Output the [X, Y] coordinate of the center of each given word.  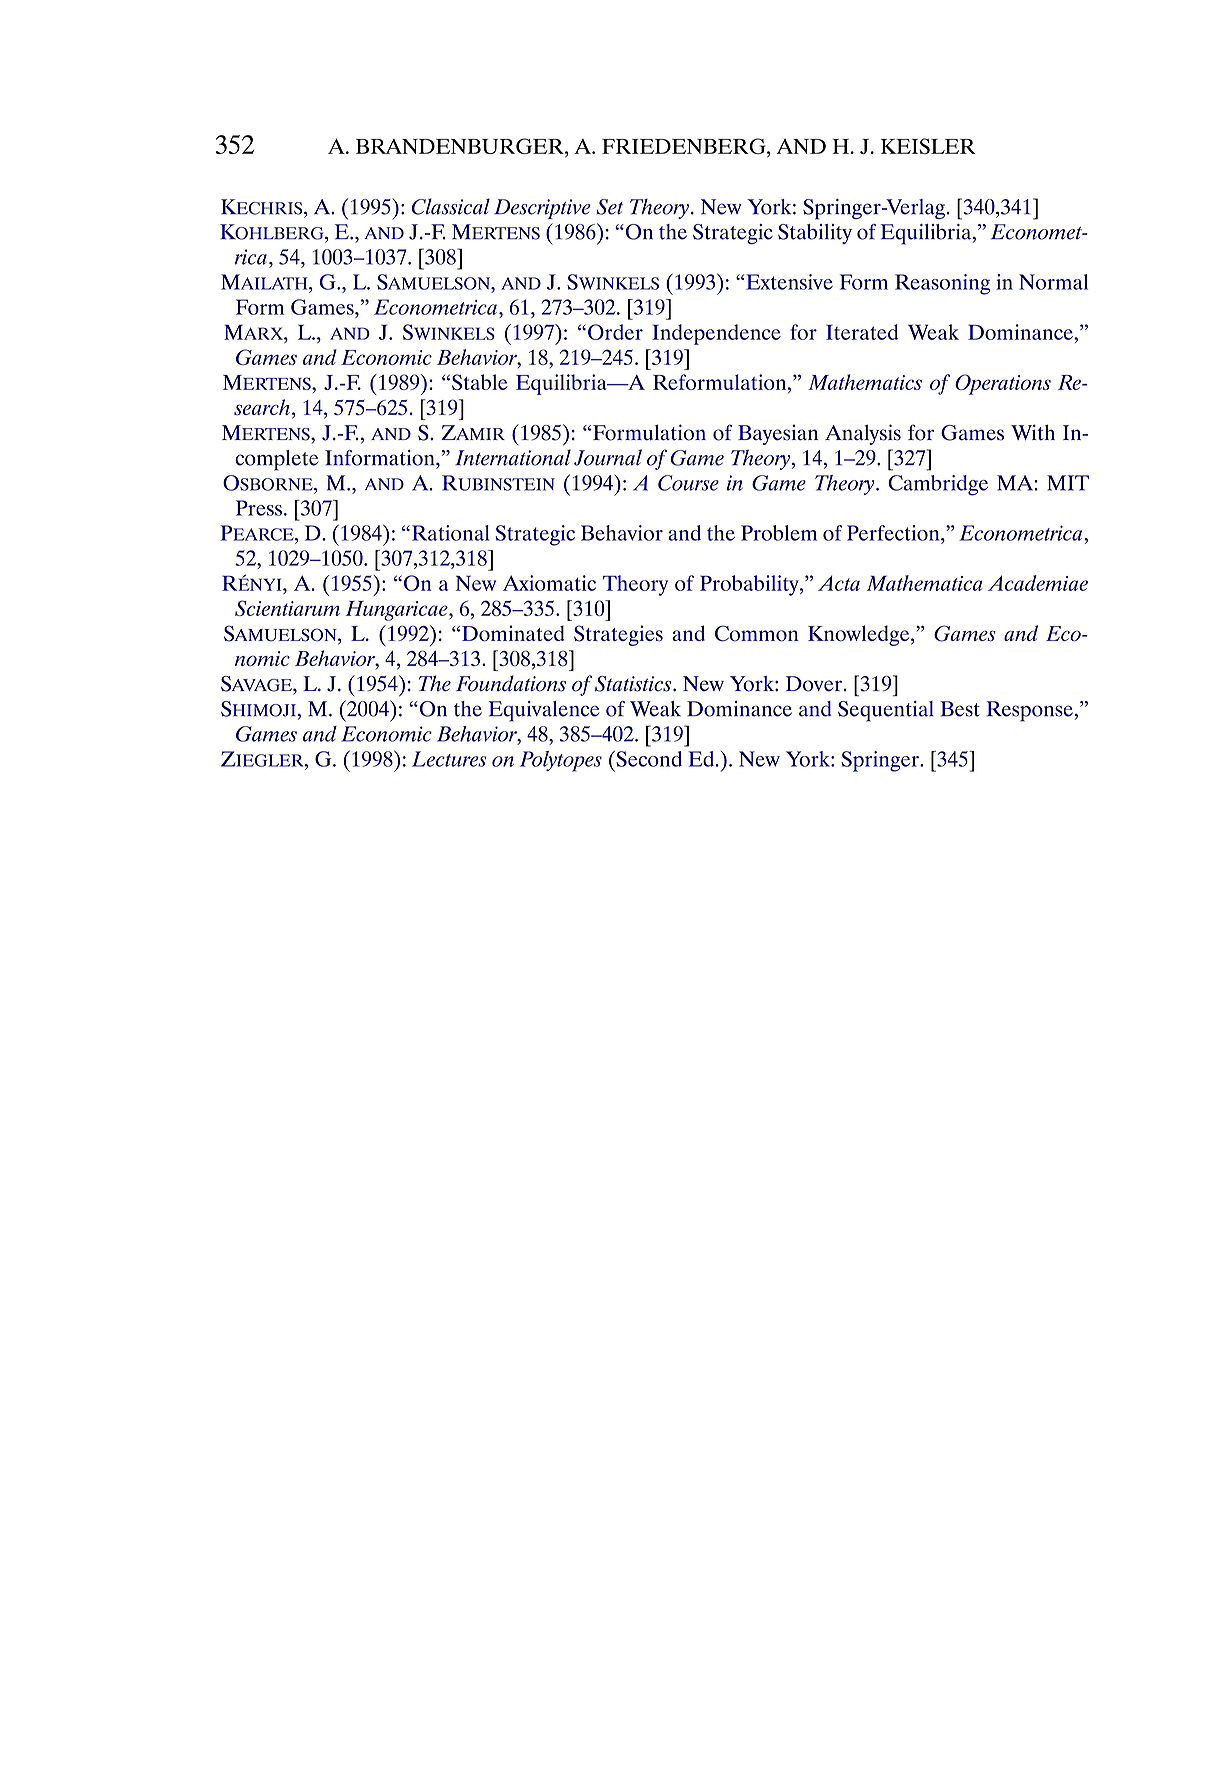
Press [259, 508]
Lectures [449, 759]
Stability [815, 234]
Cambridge [938, 485]
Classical [451, 206]
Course [688, 483]
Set [609, 207]
